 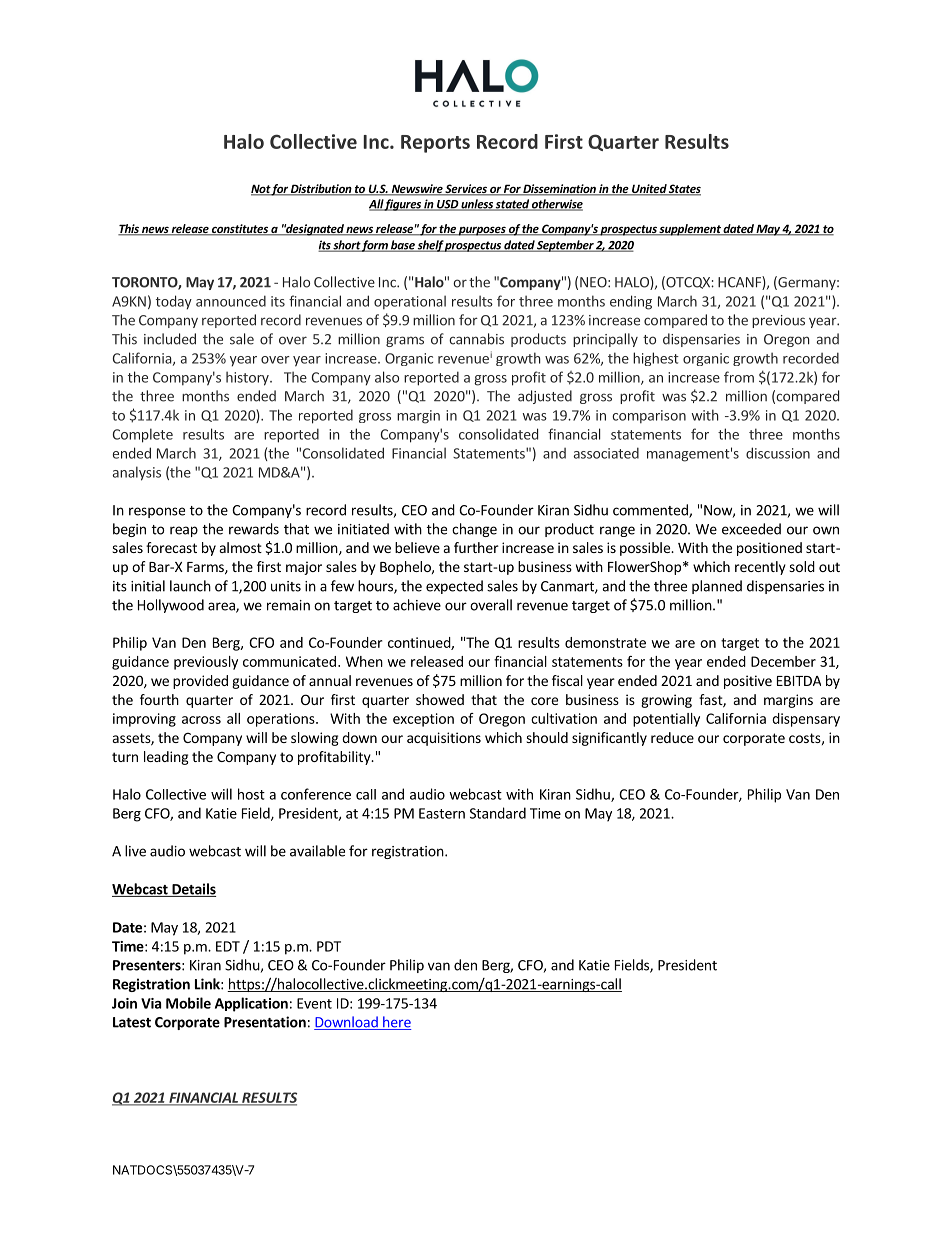 What do you see at coordinates (778, 453) in the image?
I see `discussion` at bounding box center [778, 453].
